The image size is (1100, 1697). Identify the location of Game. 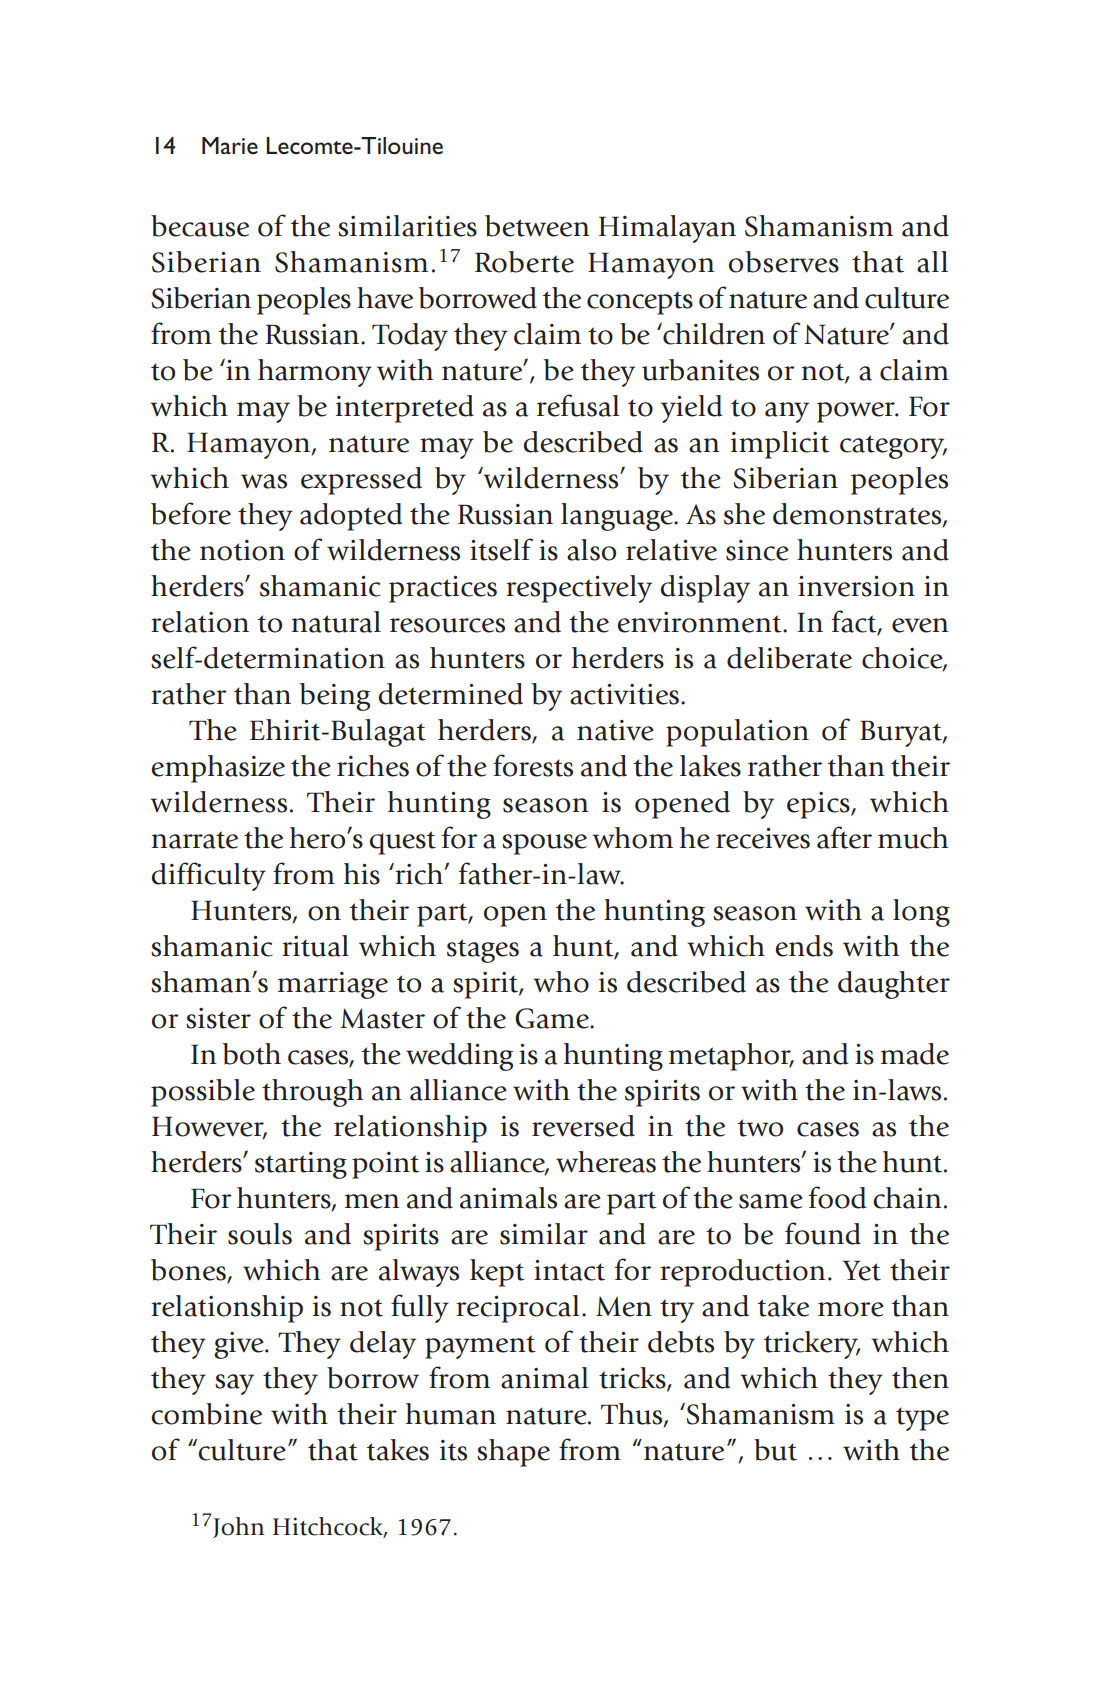
(553, 1018).
